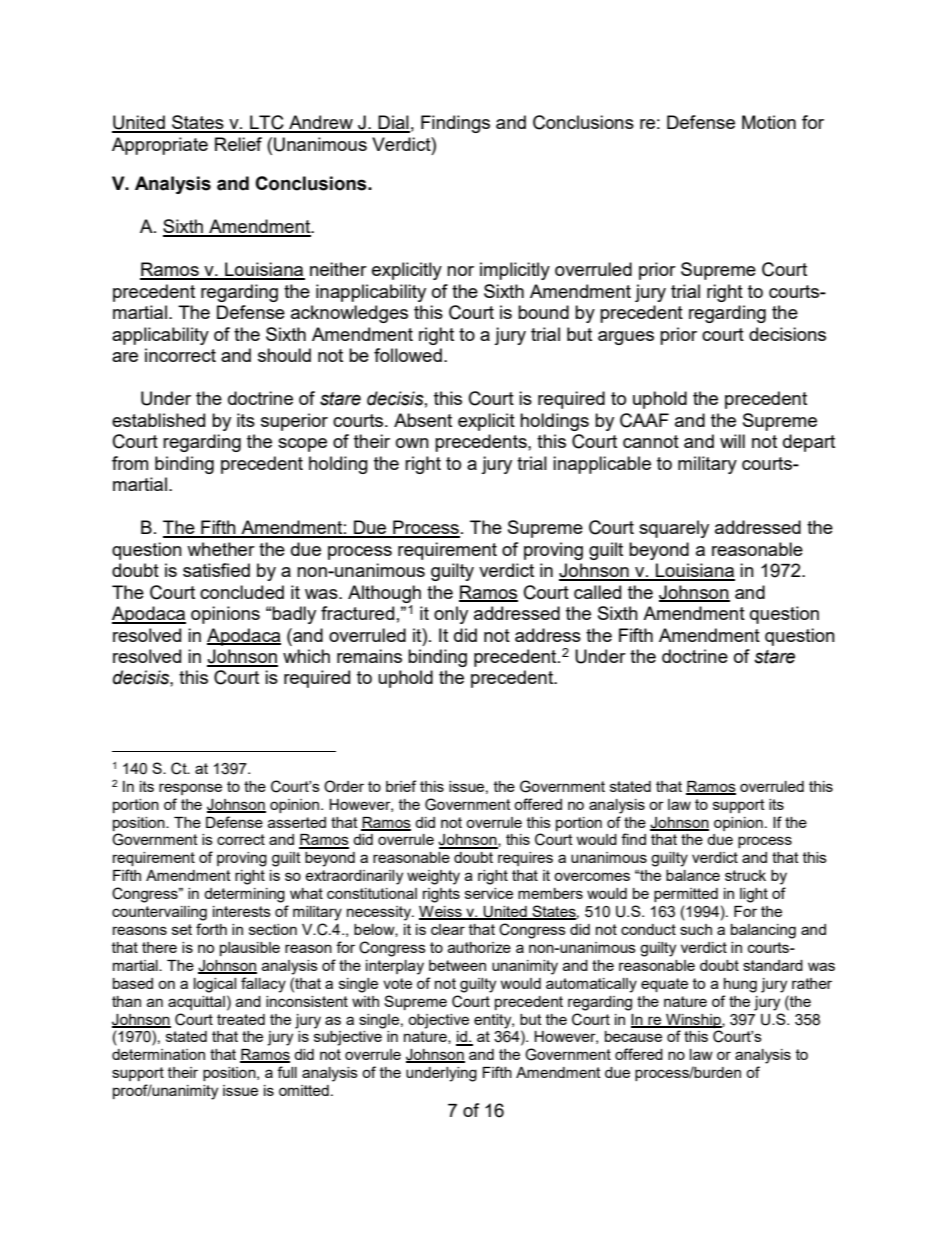 The width and height of the document is (952, 1233). Describe the element at coordinates (769, 122) in the document. I see `Motion` at that location.
